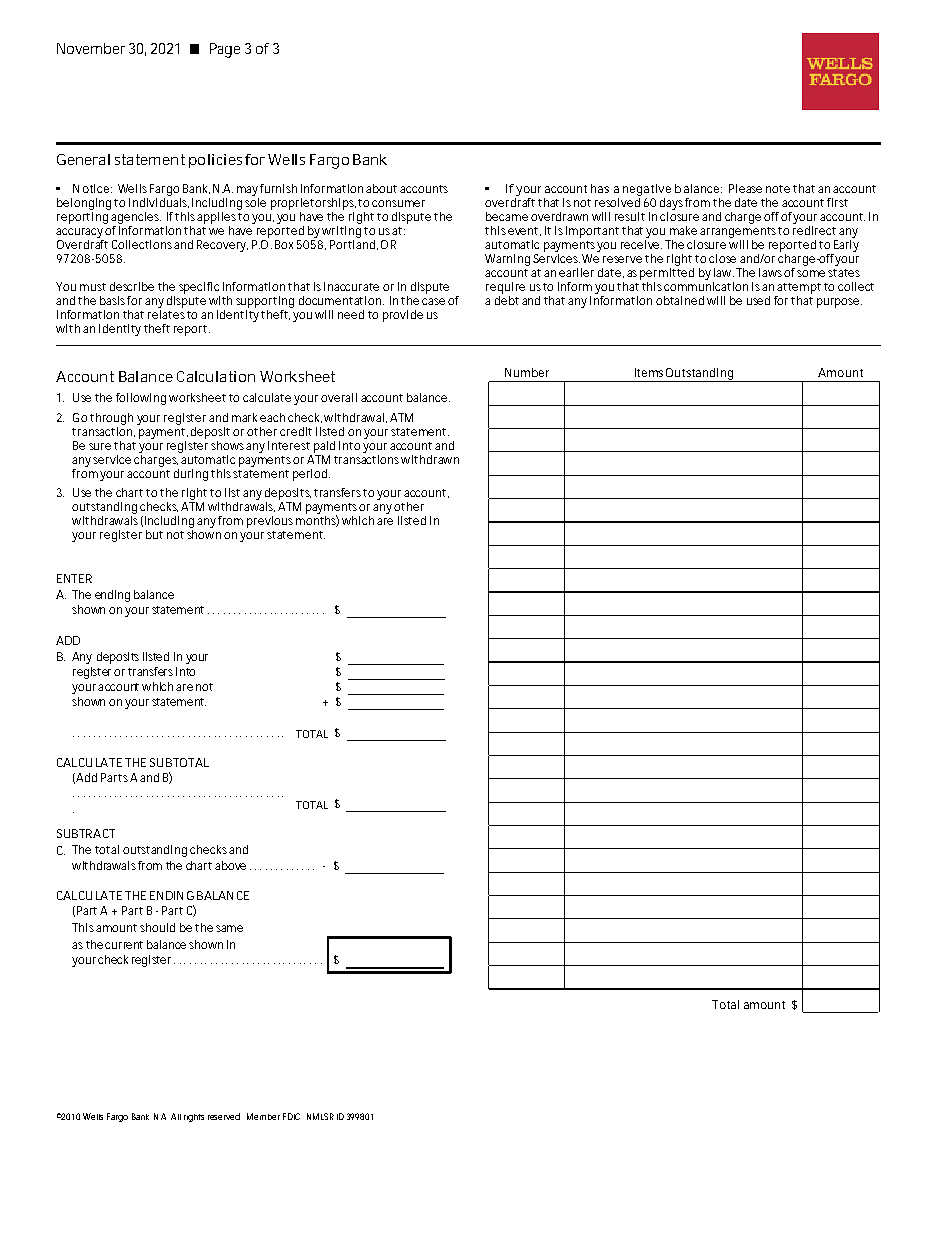 The height and width of the image is (1233, 952). What do you see at coordinates (199, 288) in the image?
I see `specific` at bounding box center [199, 288].
